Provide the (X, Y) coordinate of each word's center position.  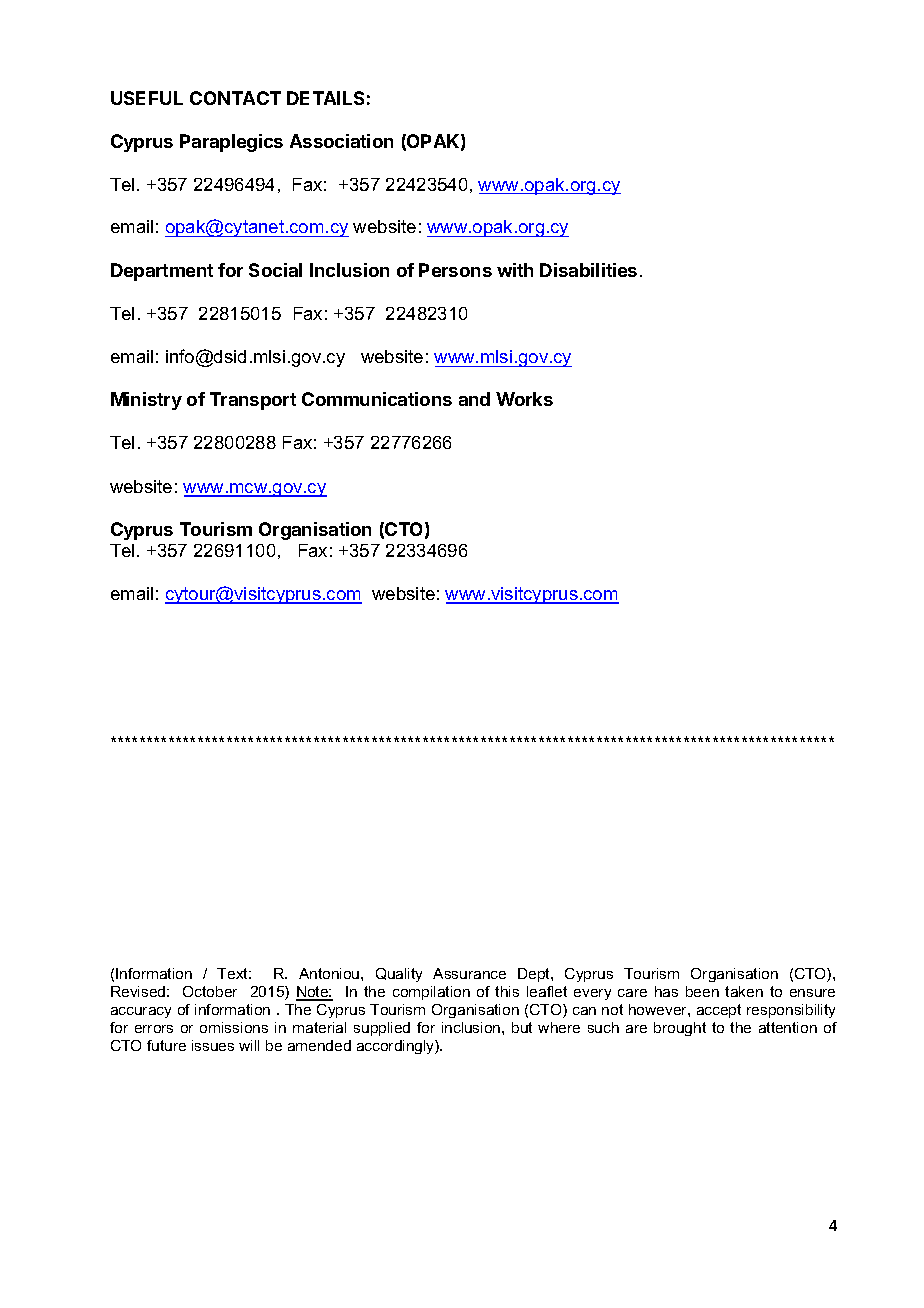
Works (524, 399)
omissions (234, 1027)
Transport (253, 401)
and (474, 399)
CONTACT (235, 98)
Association (341, 141)
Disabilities (588, 270)
